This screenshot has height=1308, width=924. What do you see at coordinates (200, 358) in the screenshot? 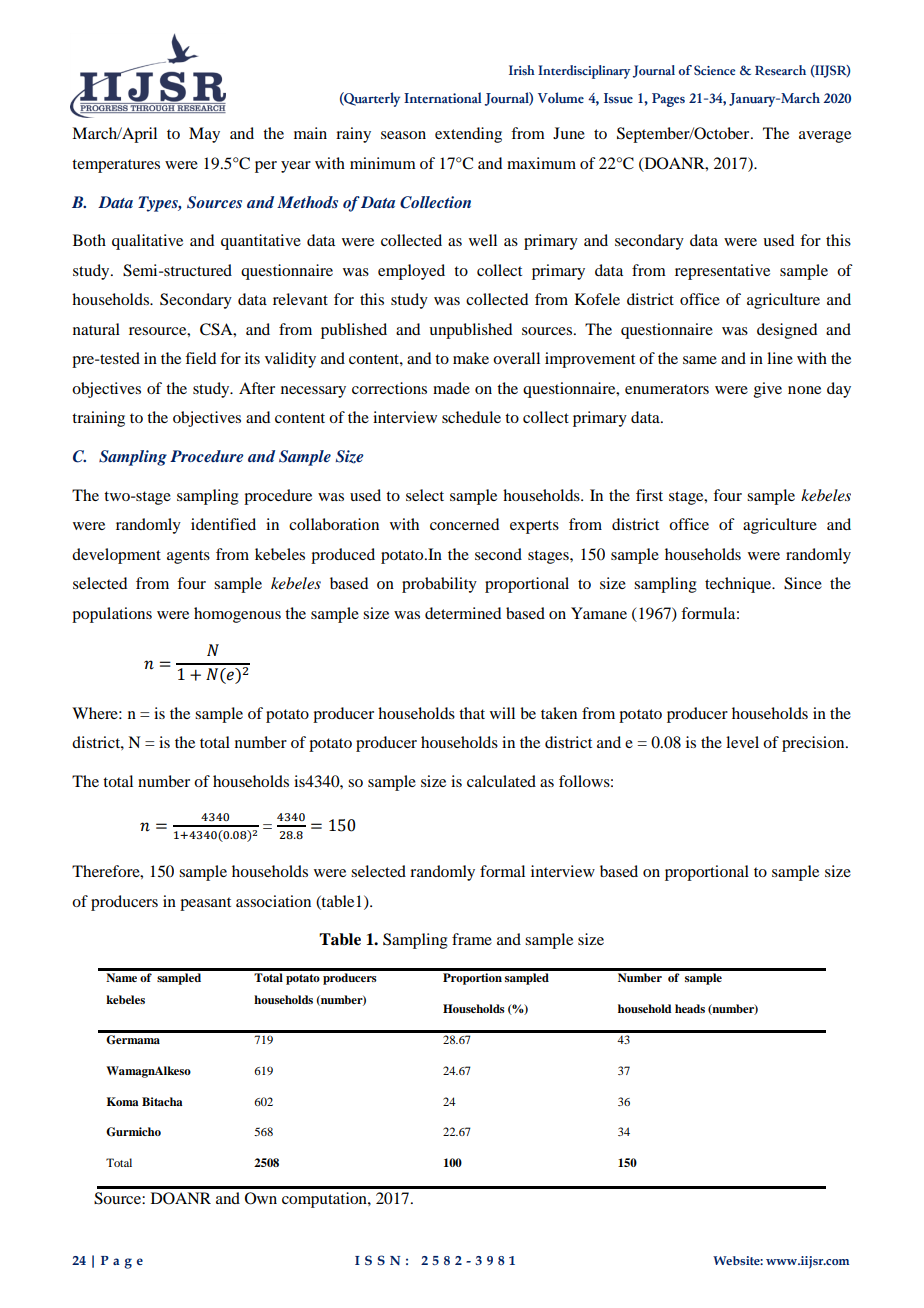
I see `field` at bounding box center [200, 358].
